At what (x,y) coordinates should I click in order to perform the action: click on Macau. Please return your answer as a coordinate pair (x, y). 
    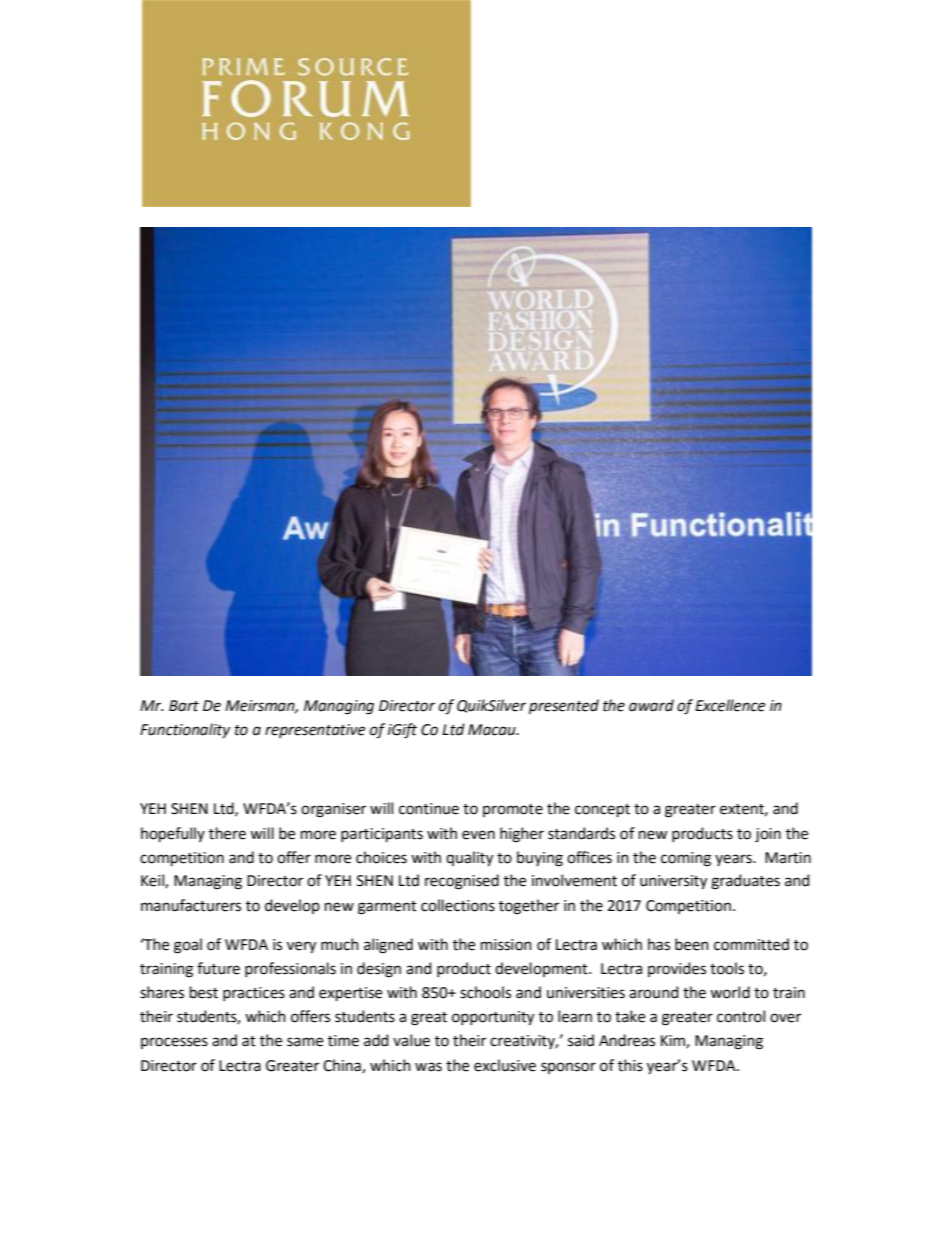
    Looking at the image, I should click on (493, 730).
